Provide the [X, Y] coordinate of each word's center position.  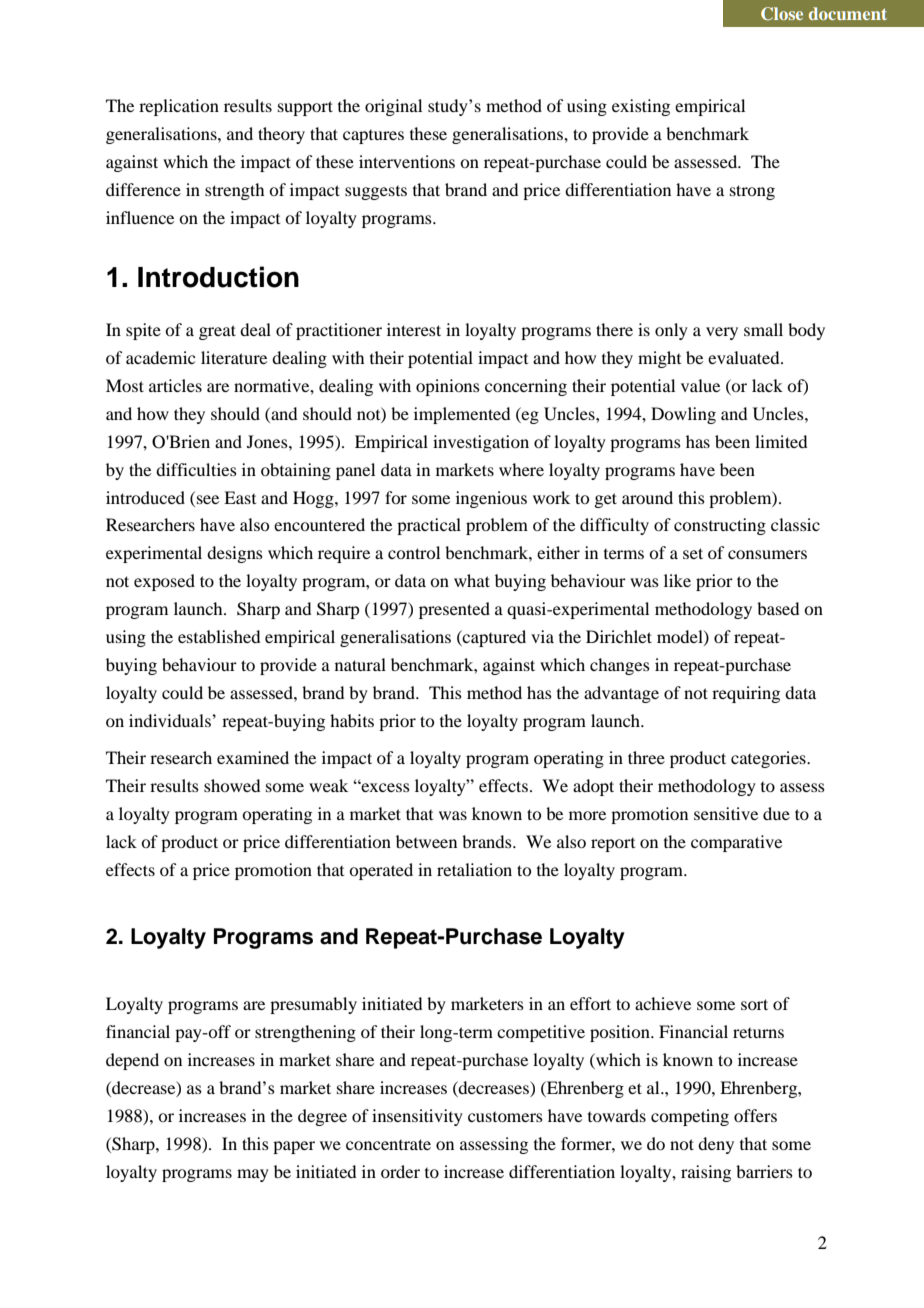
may [253, 1175]
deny [716, 1145]
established [219, 636]
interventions [407, 161]
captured [493, 638]
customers [505, 1117]
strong [752, 192]
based [778, 608]
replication [179, 107]
